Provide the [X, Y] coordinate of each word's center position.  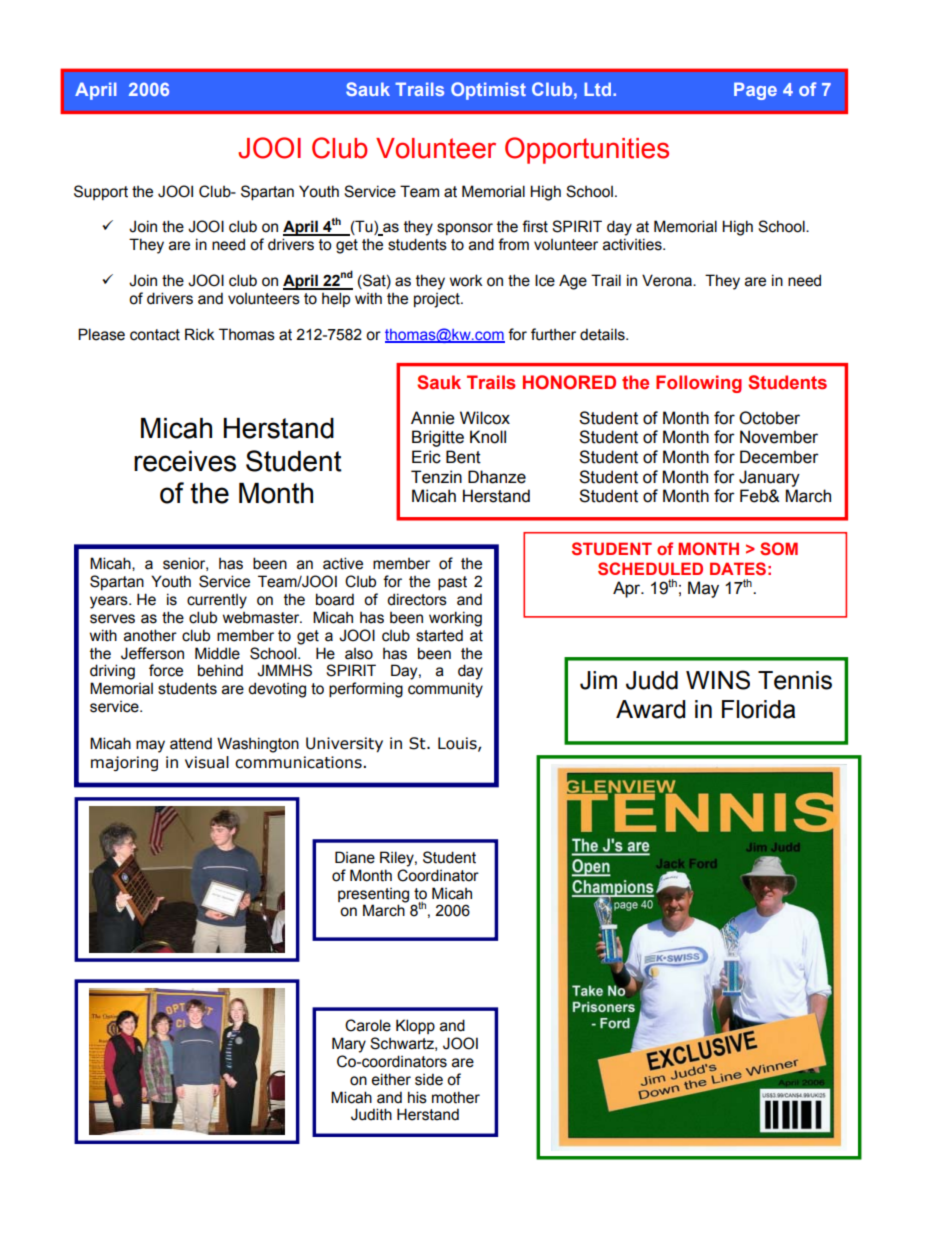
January [769, 478]
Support [101, 192]
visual [207, 762]
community [445, 690]
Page [755, 91]
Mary [349, 1045]
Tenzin [436, 477]
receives [185, 461]
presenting [373, 895]
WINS [718, 680]
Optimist [488, 91]
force [166, 670]
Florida [758, 709]
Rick [200, 334]
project [438, 300]
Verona [668, 280]
